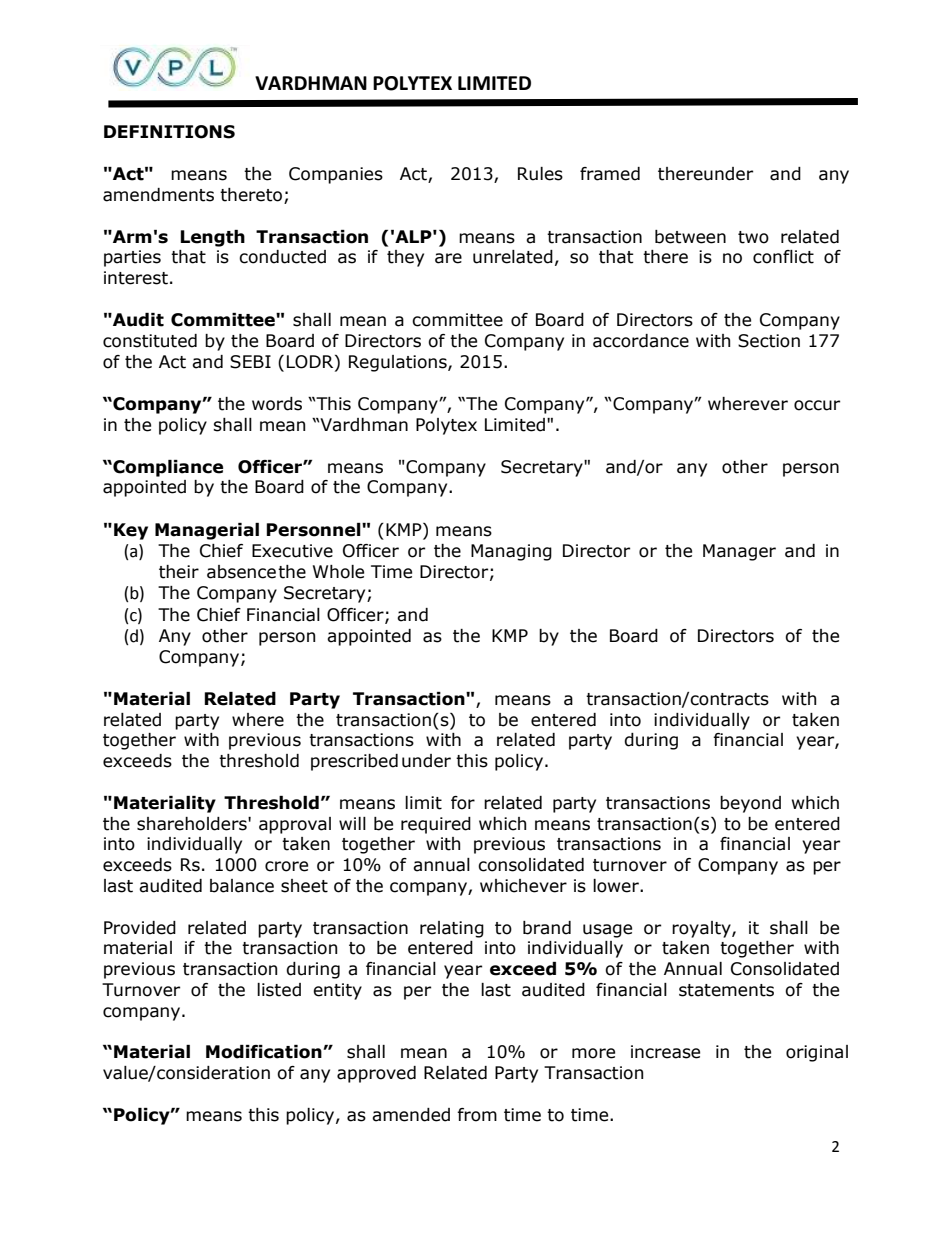 The image size is (952, 1233). Describe the element at coordinates (167, 468) in the page. I see `Compliance` at that location.
